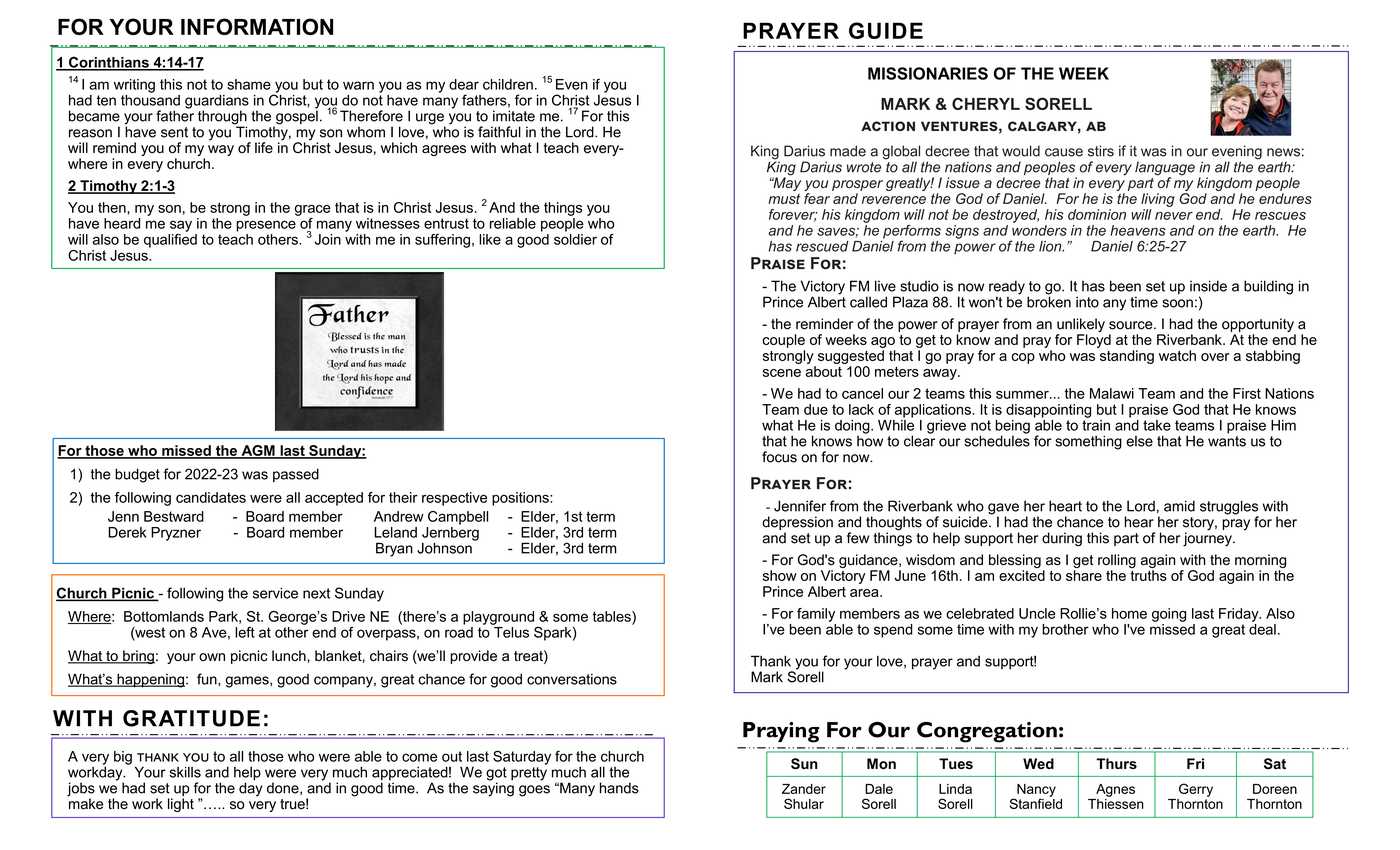  What do you see at coordinates (1115, 790) in the screenshot?
I see `Agnes` at bounding box center [1115, 790].
